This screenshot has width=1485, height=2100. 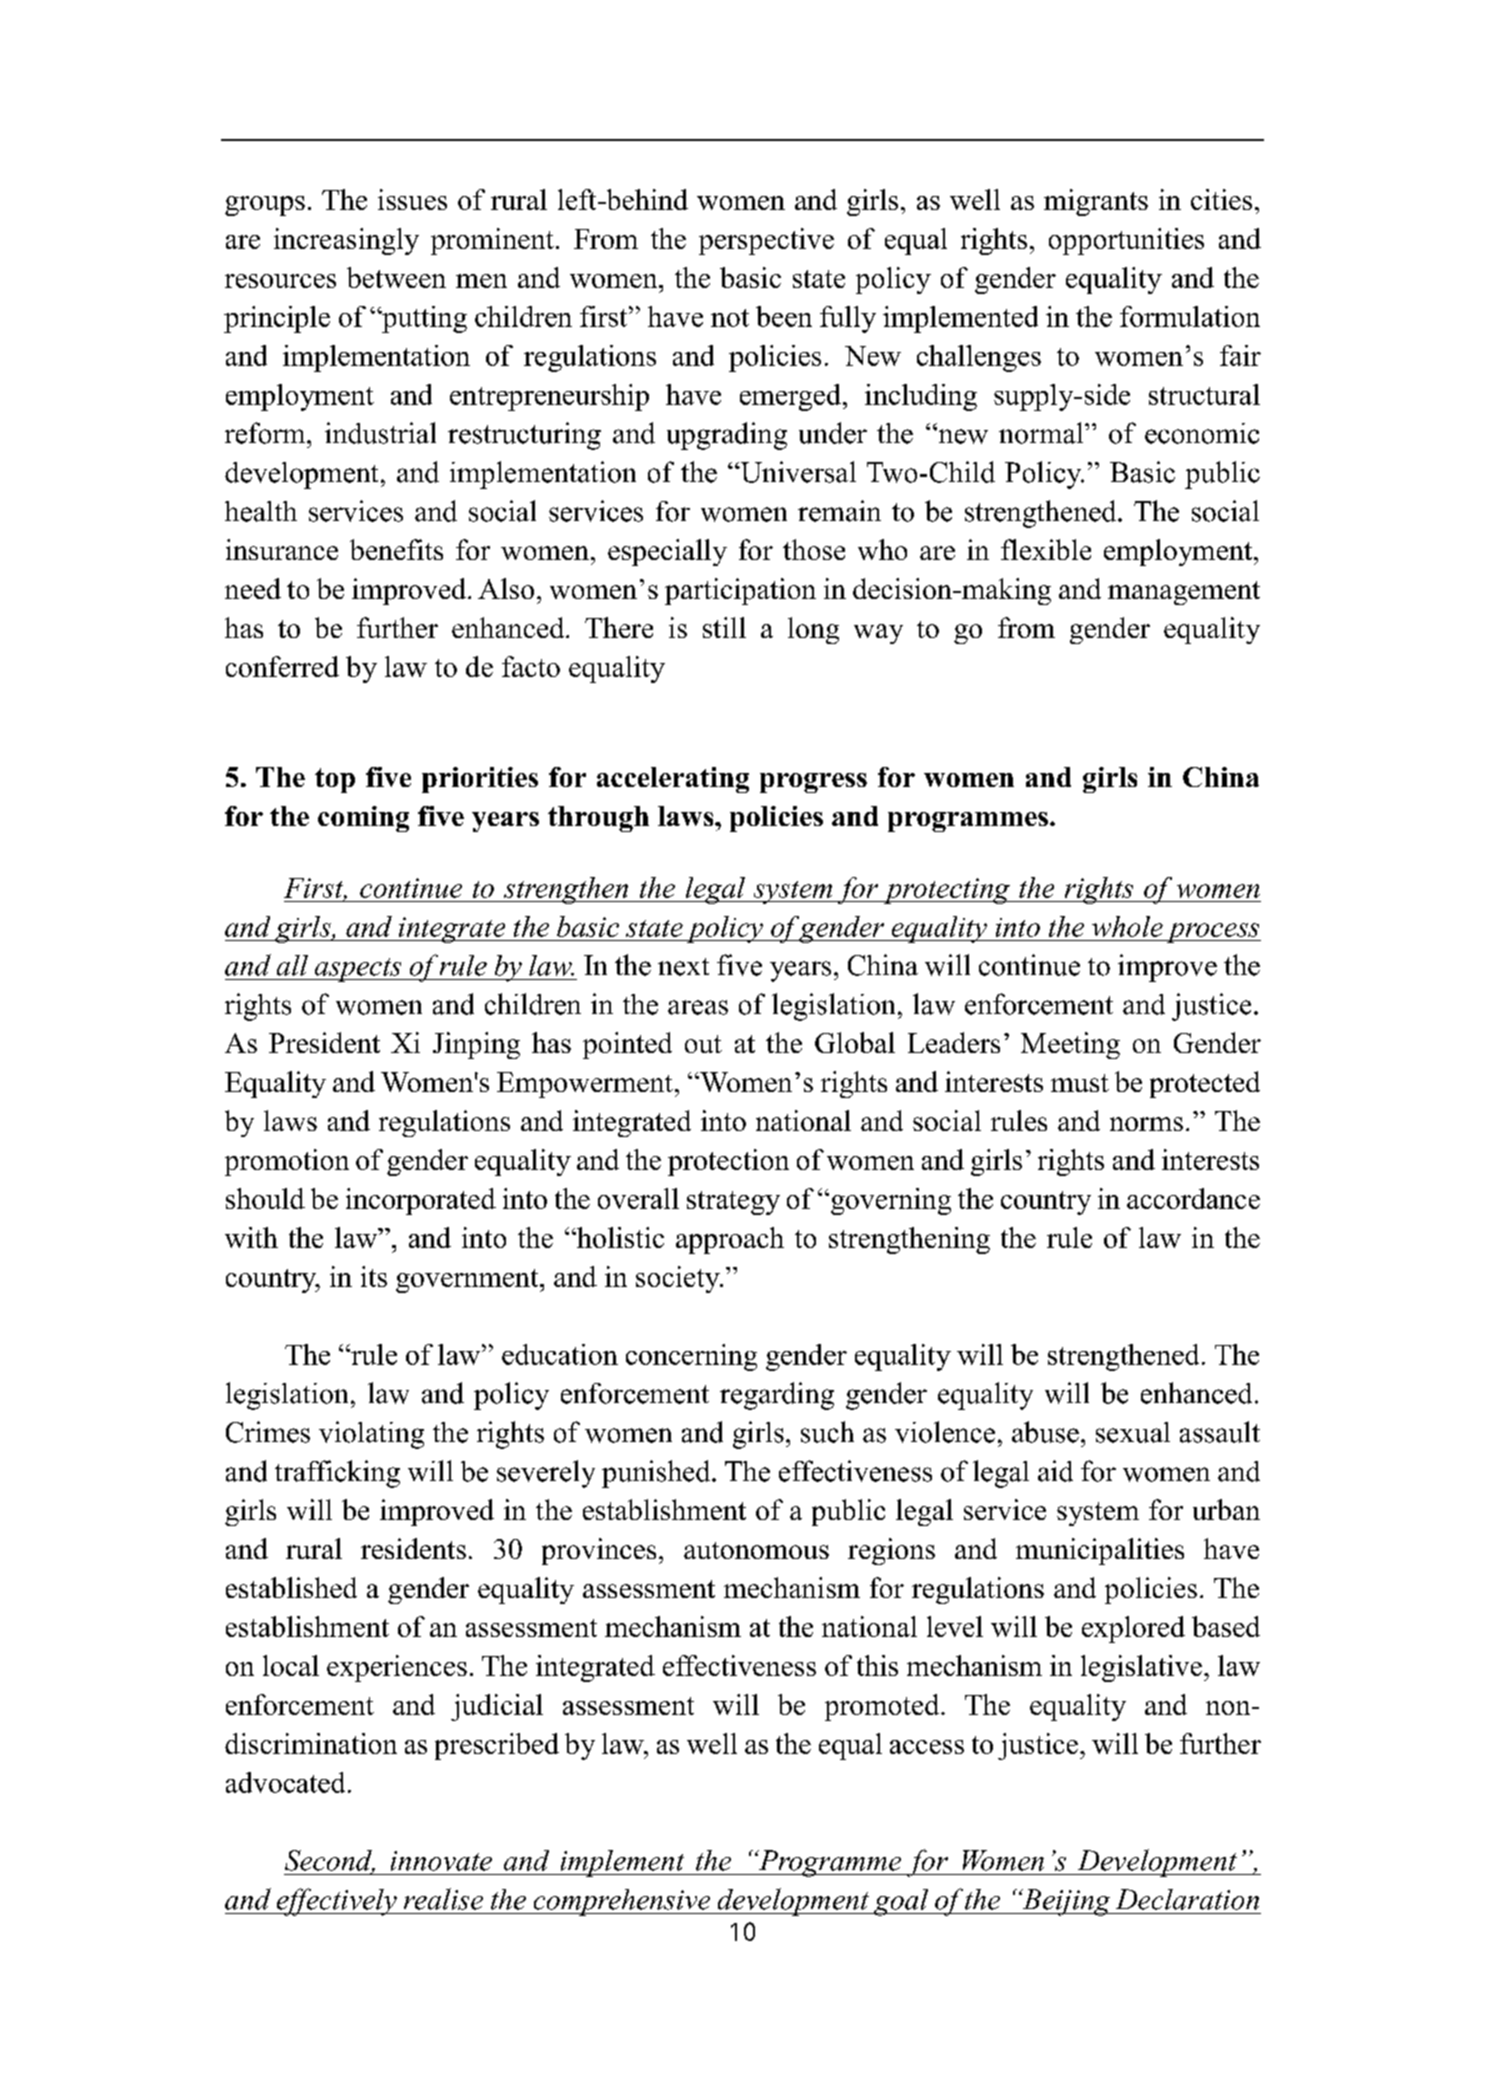 What do you see at coordinates (622, 1902) in the screenshot?
I see `comprehensive` at bounding box center [622, 1902].
